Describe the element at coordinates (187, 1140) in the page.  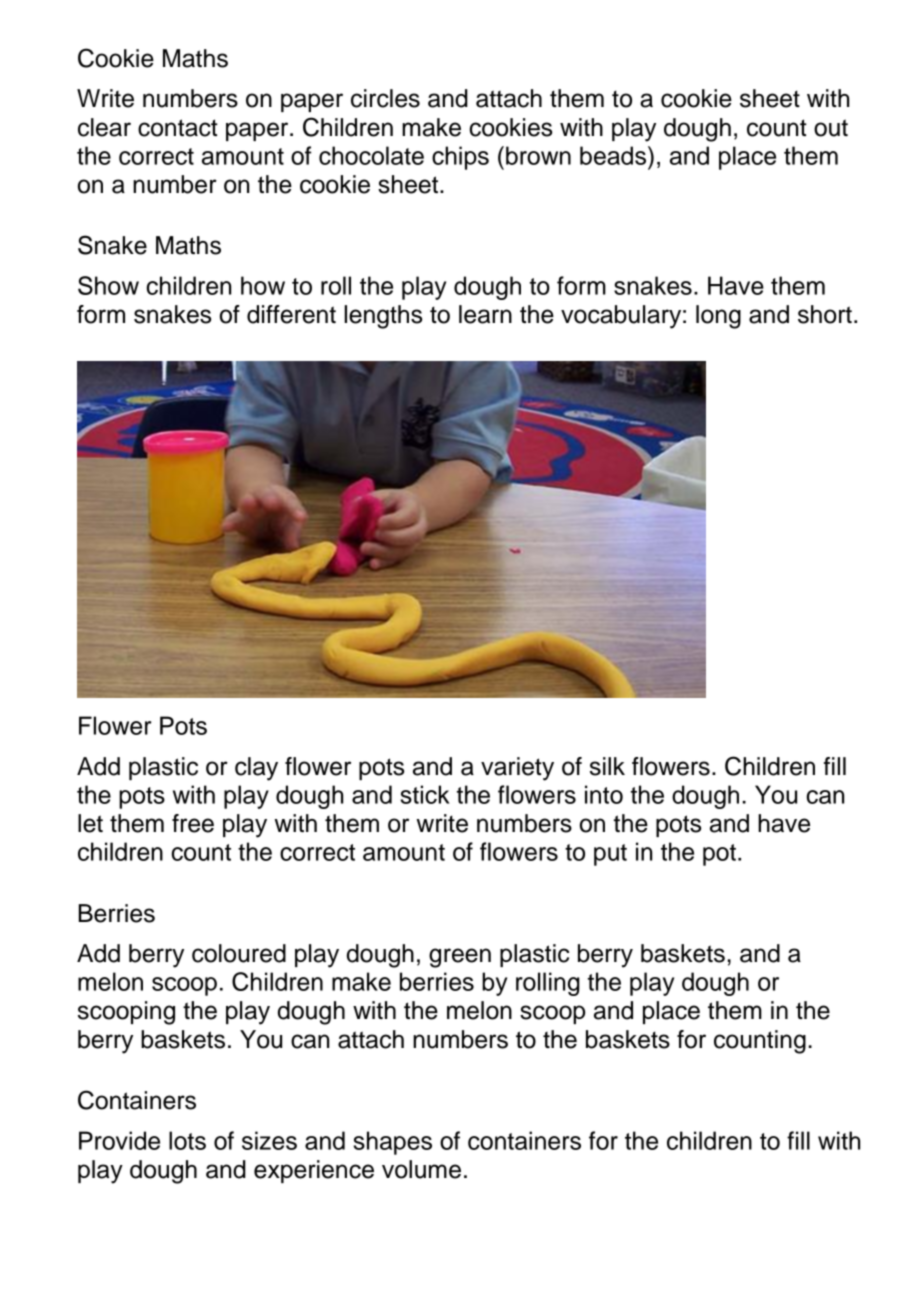
I see `lots` at that location.
